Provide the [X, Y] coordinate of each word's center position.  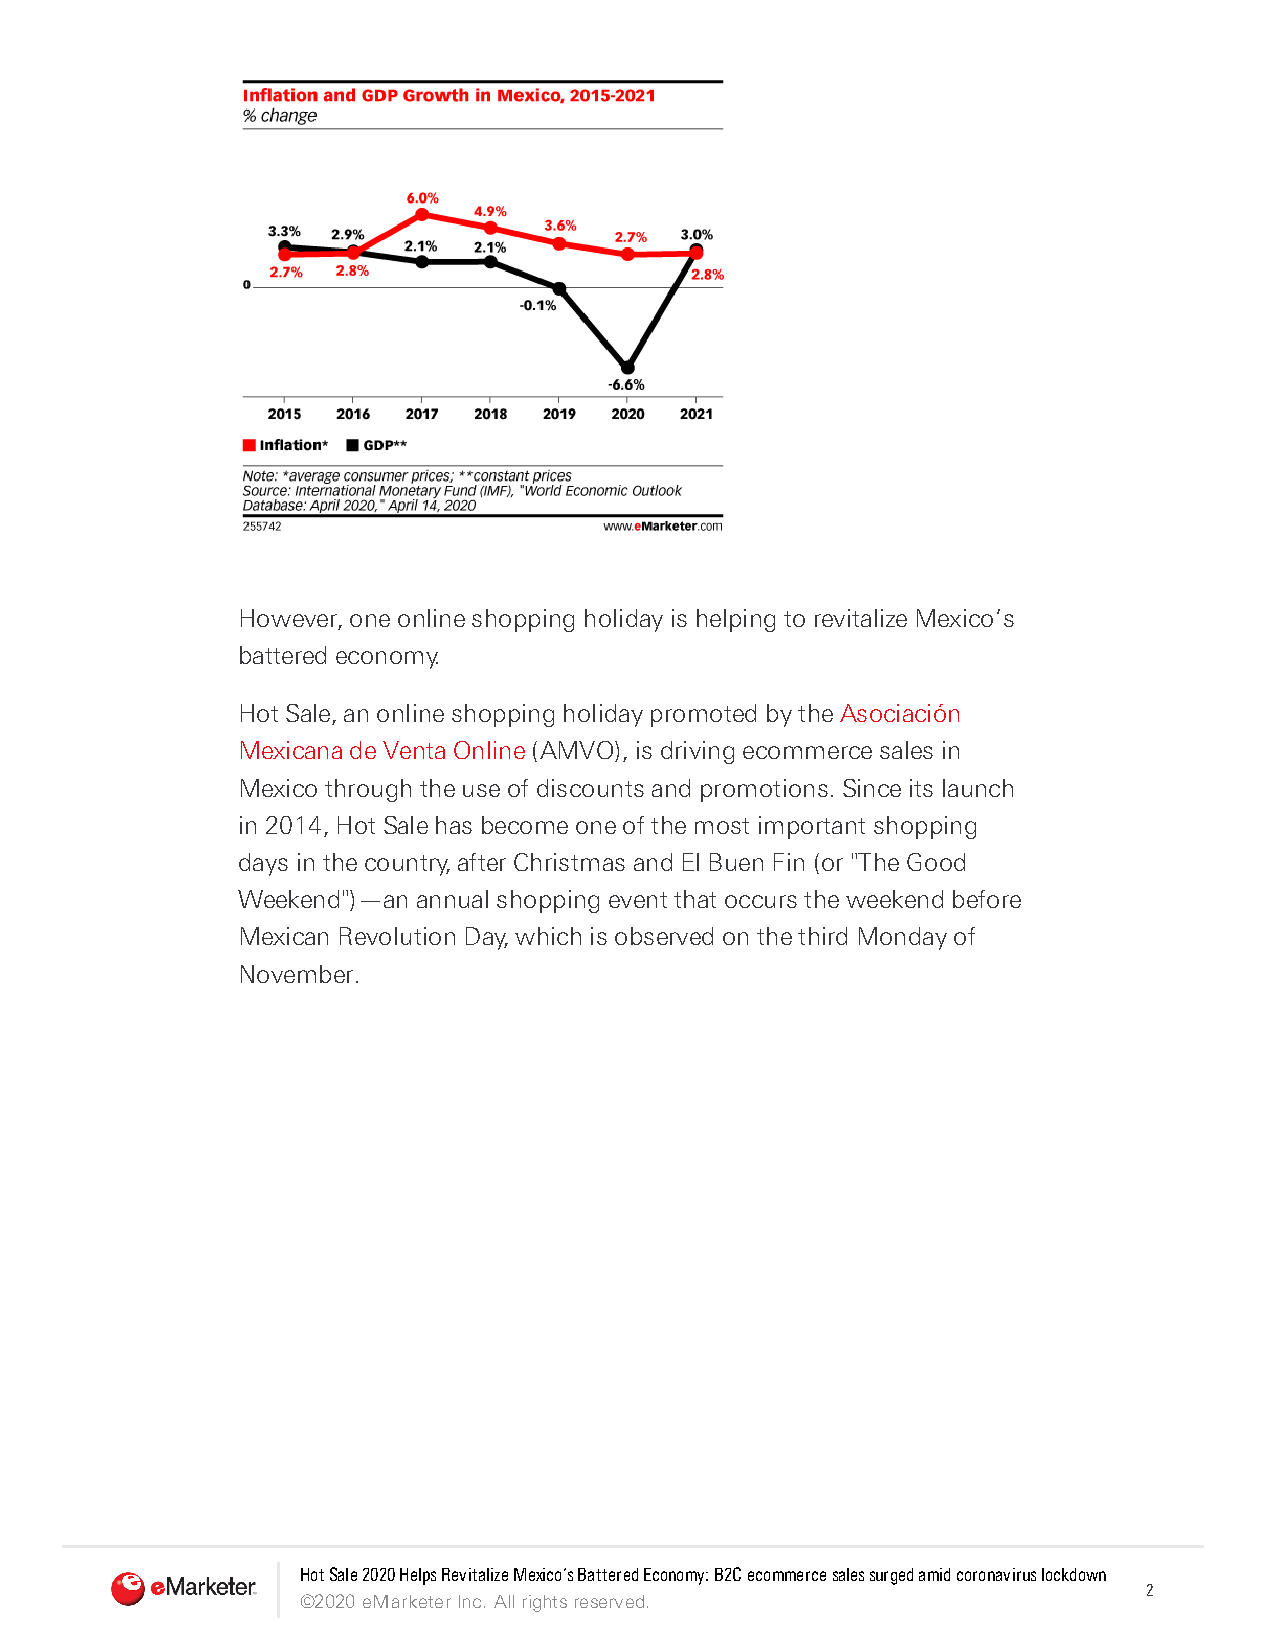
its [921, 788]
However [290, 619]
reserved [609, 1601]
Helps [418, 1576]
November [297, 974]
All [504, 1601]
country [407, 865]
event [638, 900]
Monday [903, 938]
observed [664, 936]
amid [934, 1574]
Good [936, 862]
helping [736, 620]
